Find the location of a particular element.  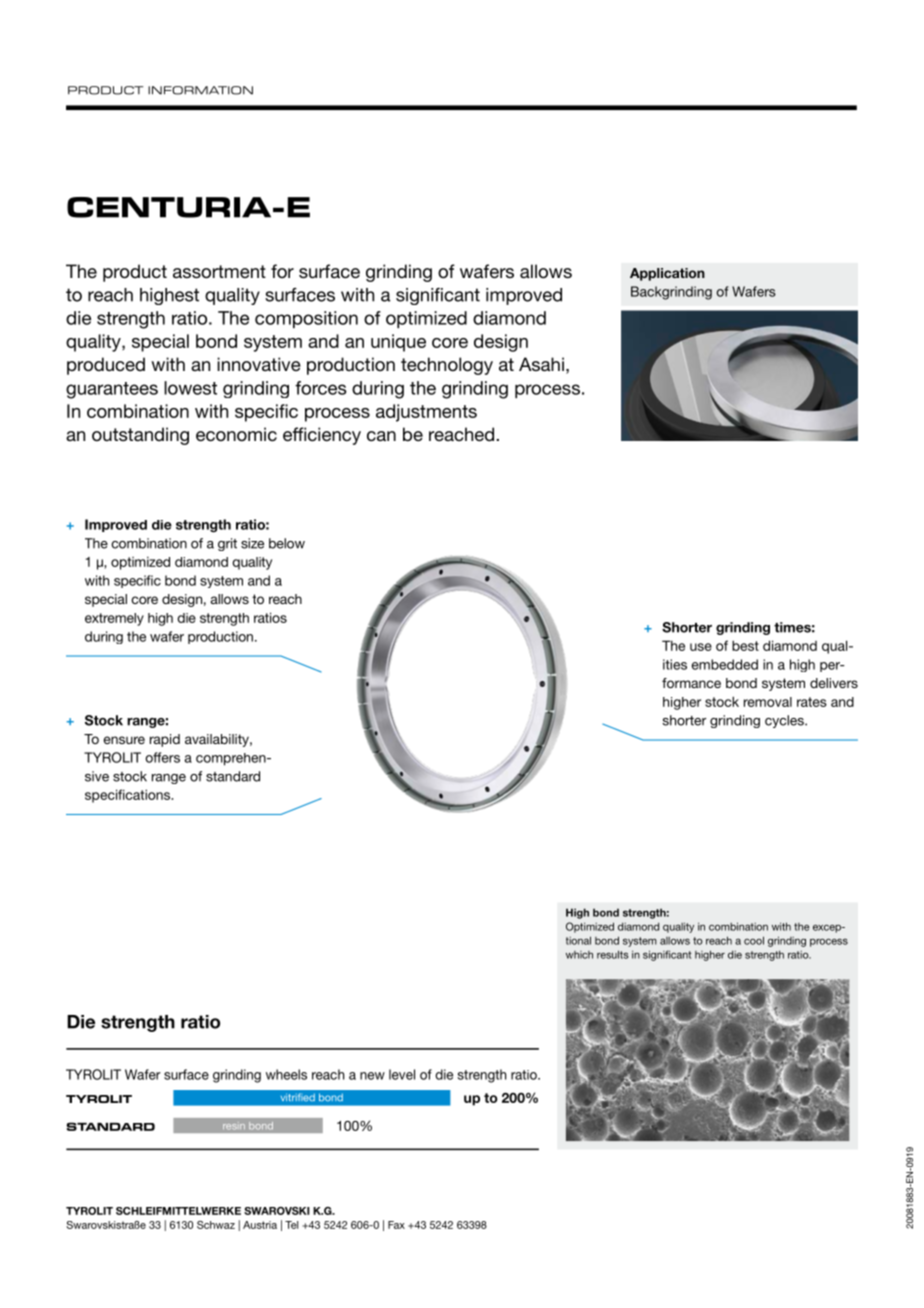

best is located at coordinates (745, 645).
